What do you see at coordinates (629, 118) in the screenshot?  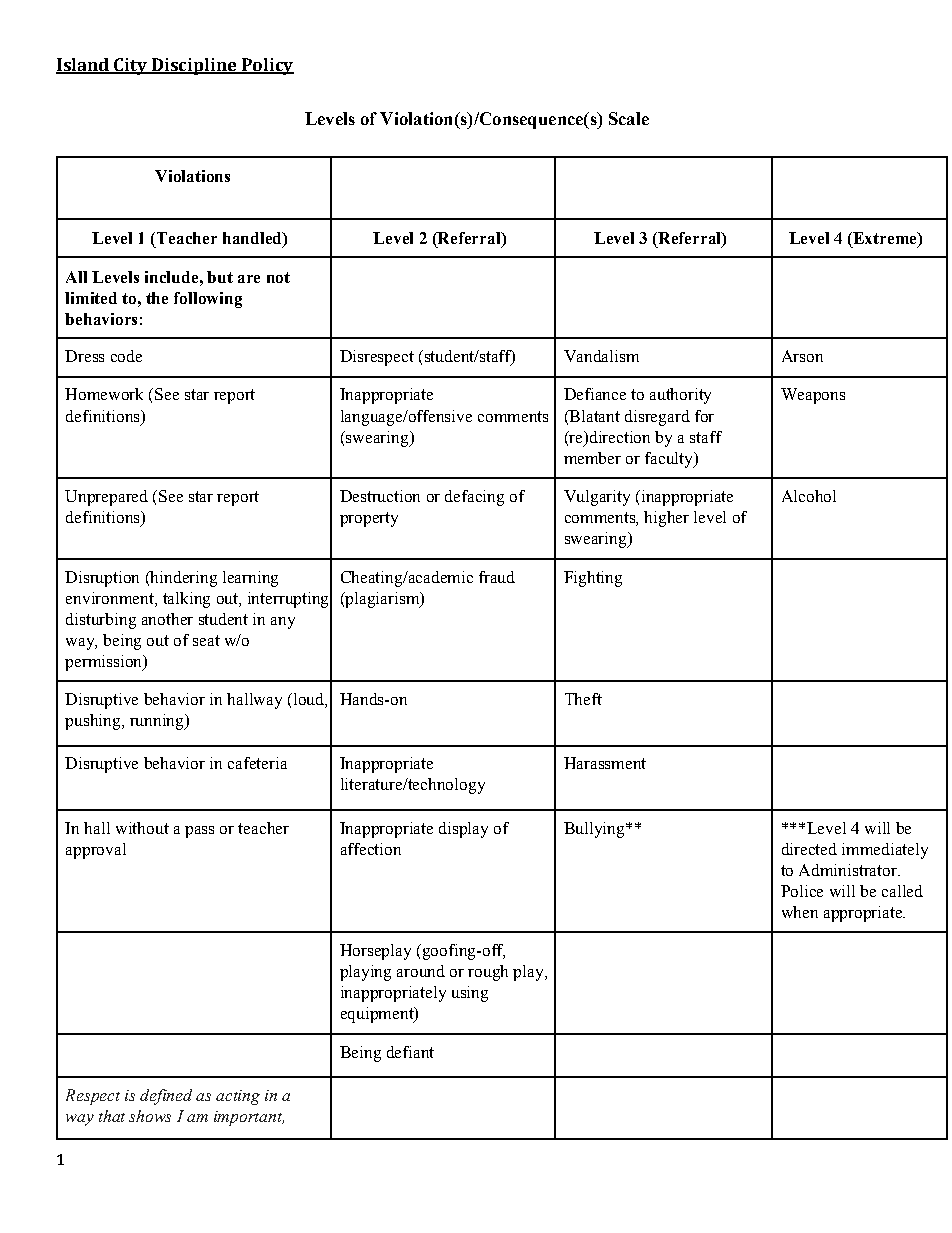 I see `Scale` at bounding box center [629, 118].
